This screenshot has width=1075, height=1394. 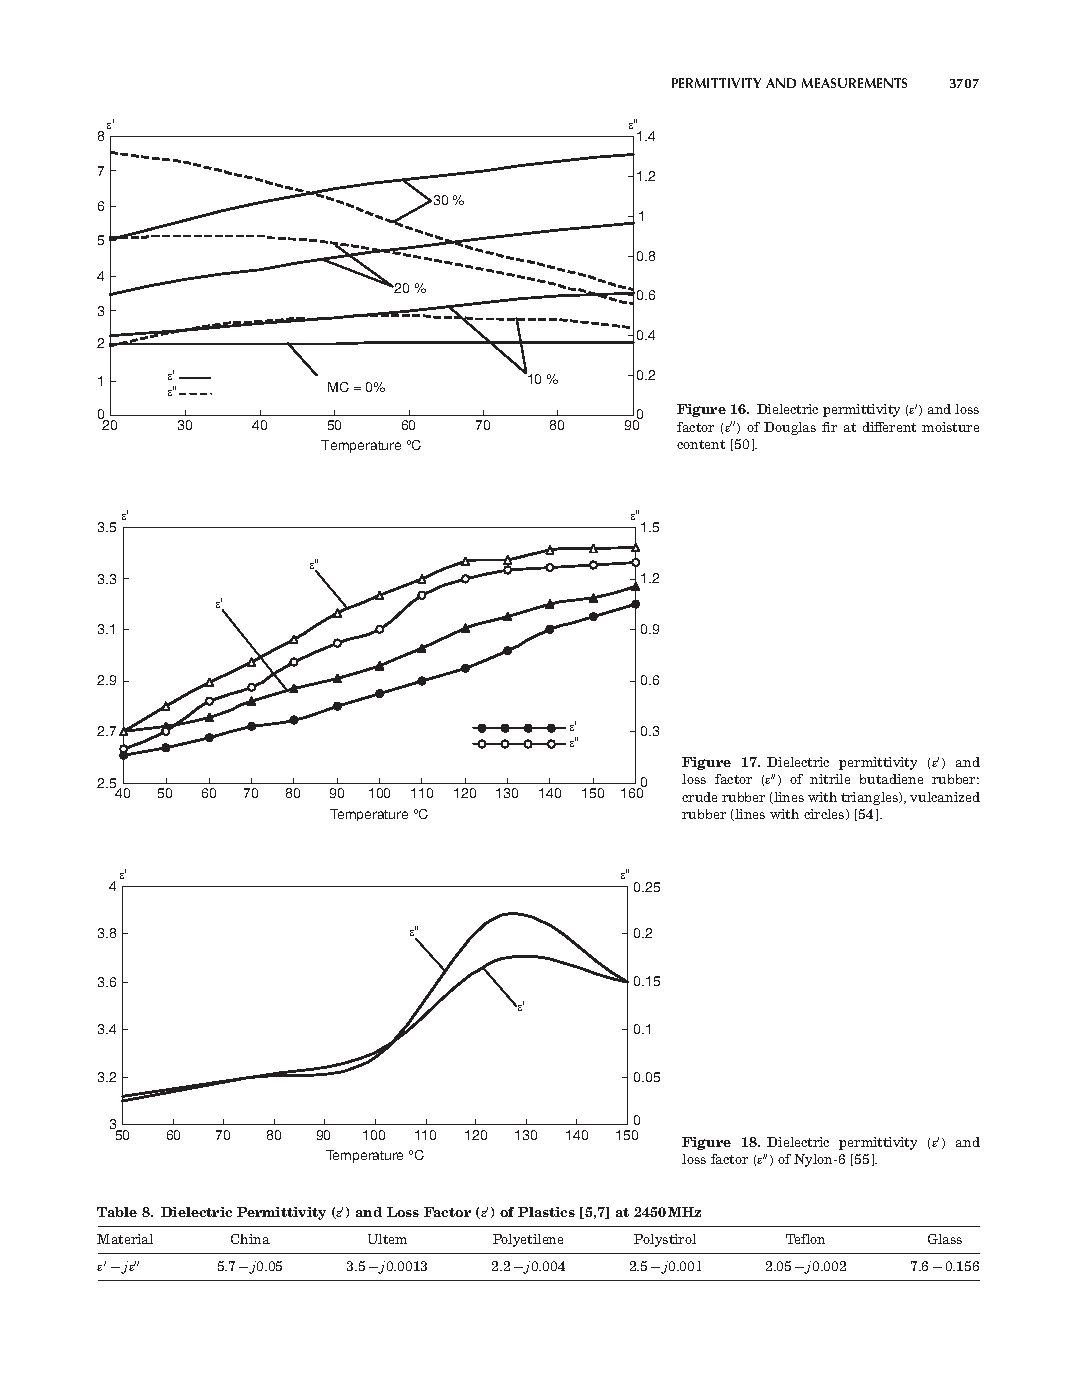 I want to click on content, so click(x=701, y=444).
